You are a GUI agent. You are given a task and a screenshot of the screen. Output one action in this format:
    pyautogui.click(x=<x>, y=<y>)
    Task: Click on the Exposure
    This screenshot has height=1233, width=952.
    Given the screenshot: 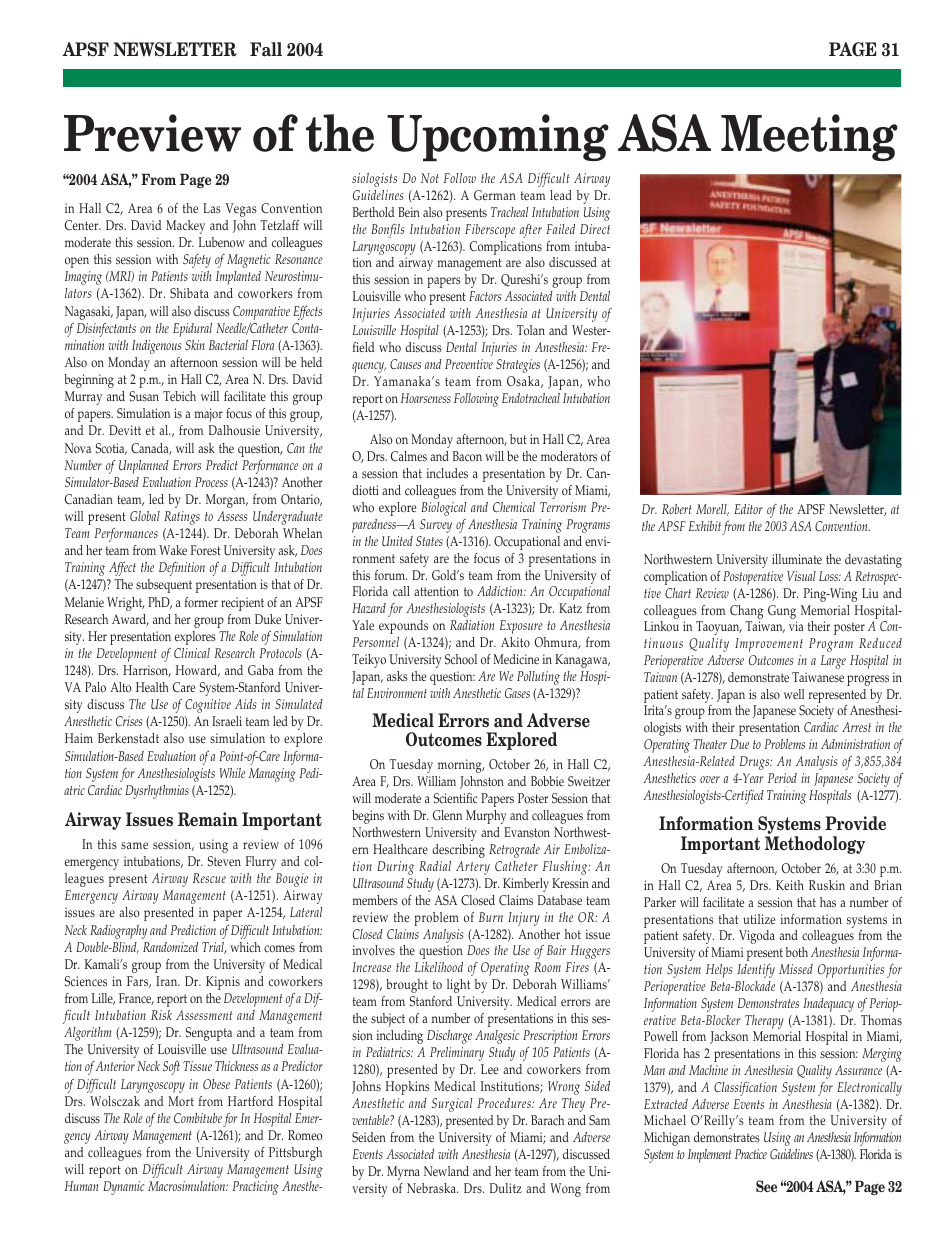 What is the action you would take?
    pyautogui.click(x=521, y=627)
